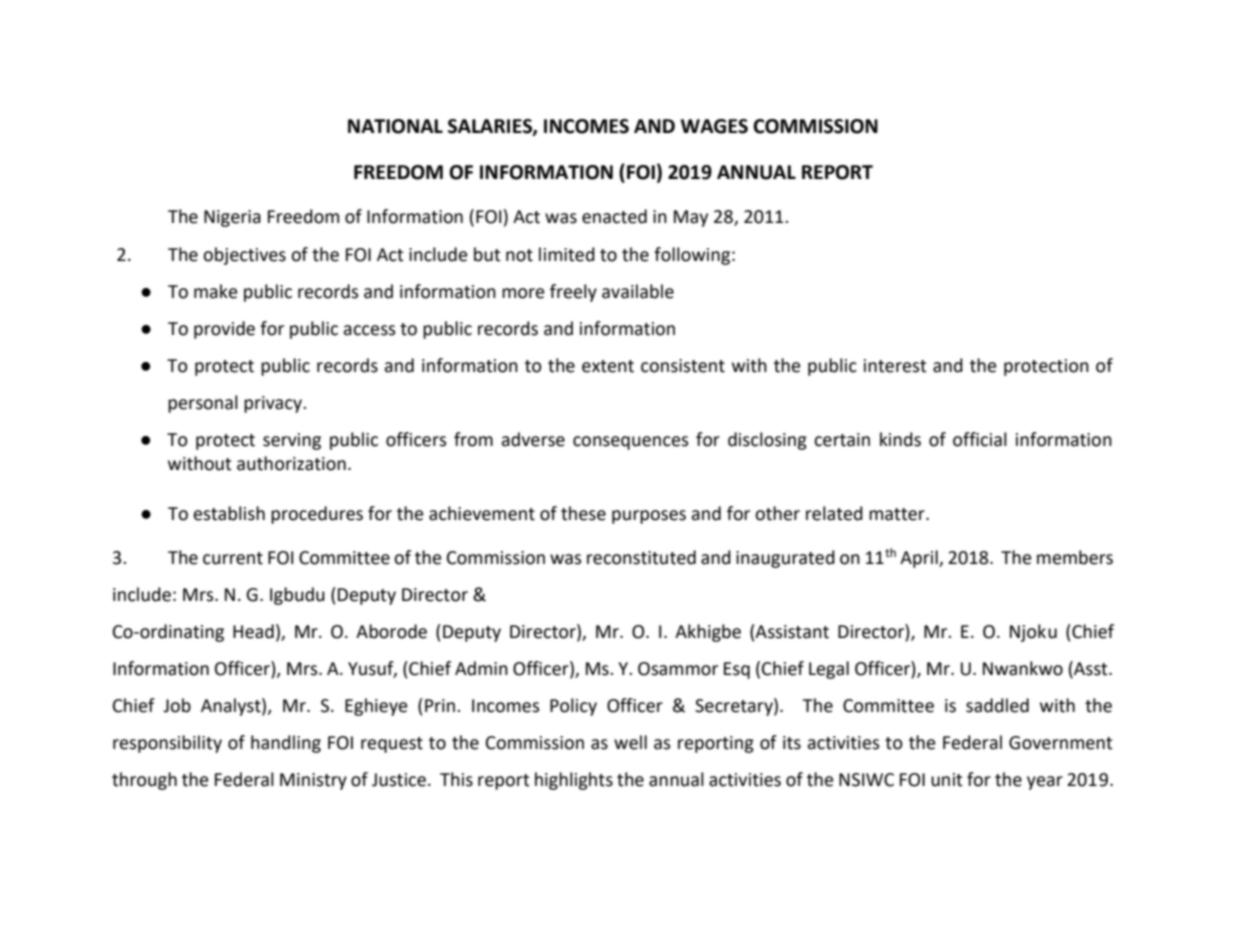 This screenshot has height=952, width=1233. I want to click on WAGES, so click(714, 126).
